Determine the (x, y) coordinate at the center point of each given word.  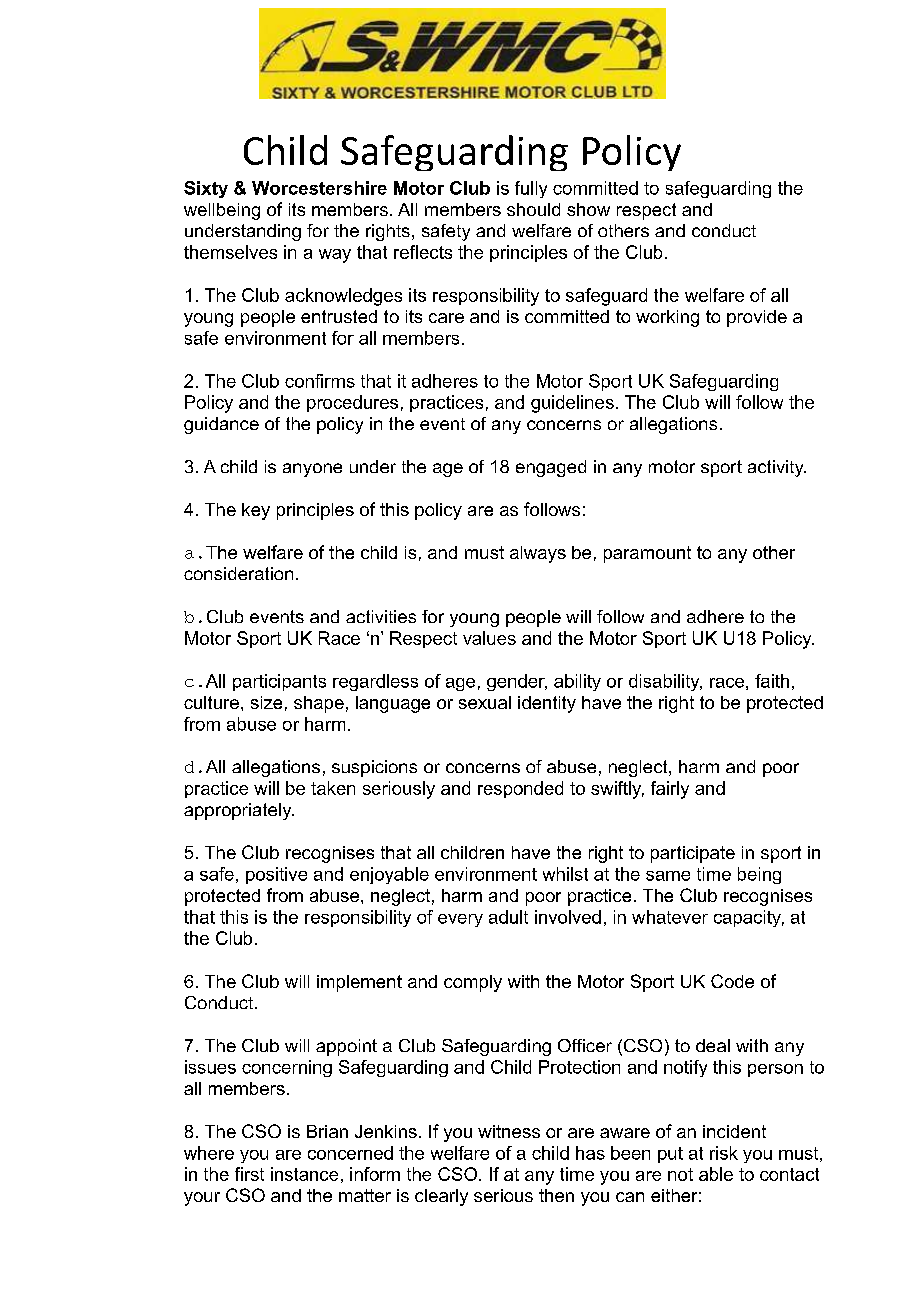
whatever (670, 917)
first (249, 1174)
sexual (485, 702)
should (533, 209)
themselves (230, 252)
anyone (312, 470)
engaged (551, 468)
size (266, 702)
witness (509, 1131)
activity (777, 468)
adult (508, 917)
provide (757, 318)
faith (772, 681)
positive (276, 875)
